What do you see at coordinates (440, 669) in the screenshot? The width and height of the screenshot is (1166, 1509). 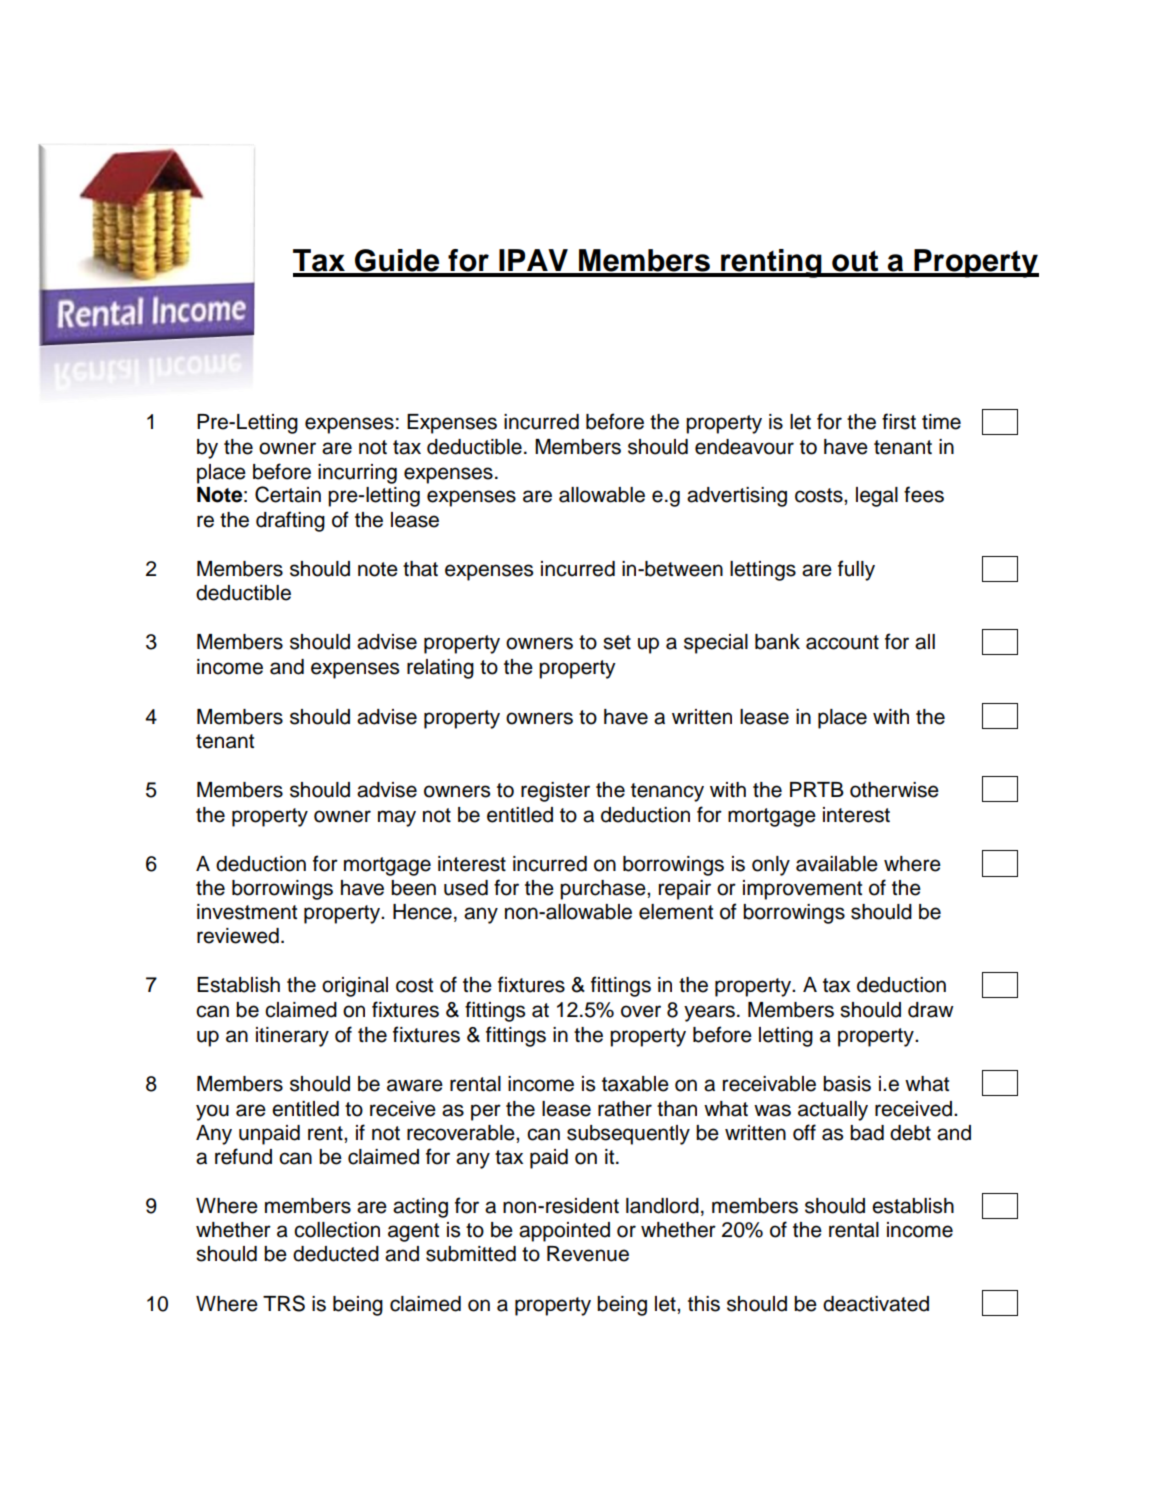 I see `relating` at bounding box center [440, 669].
